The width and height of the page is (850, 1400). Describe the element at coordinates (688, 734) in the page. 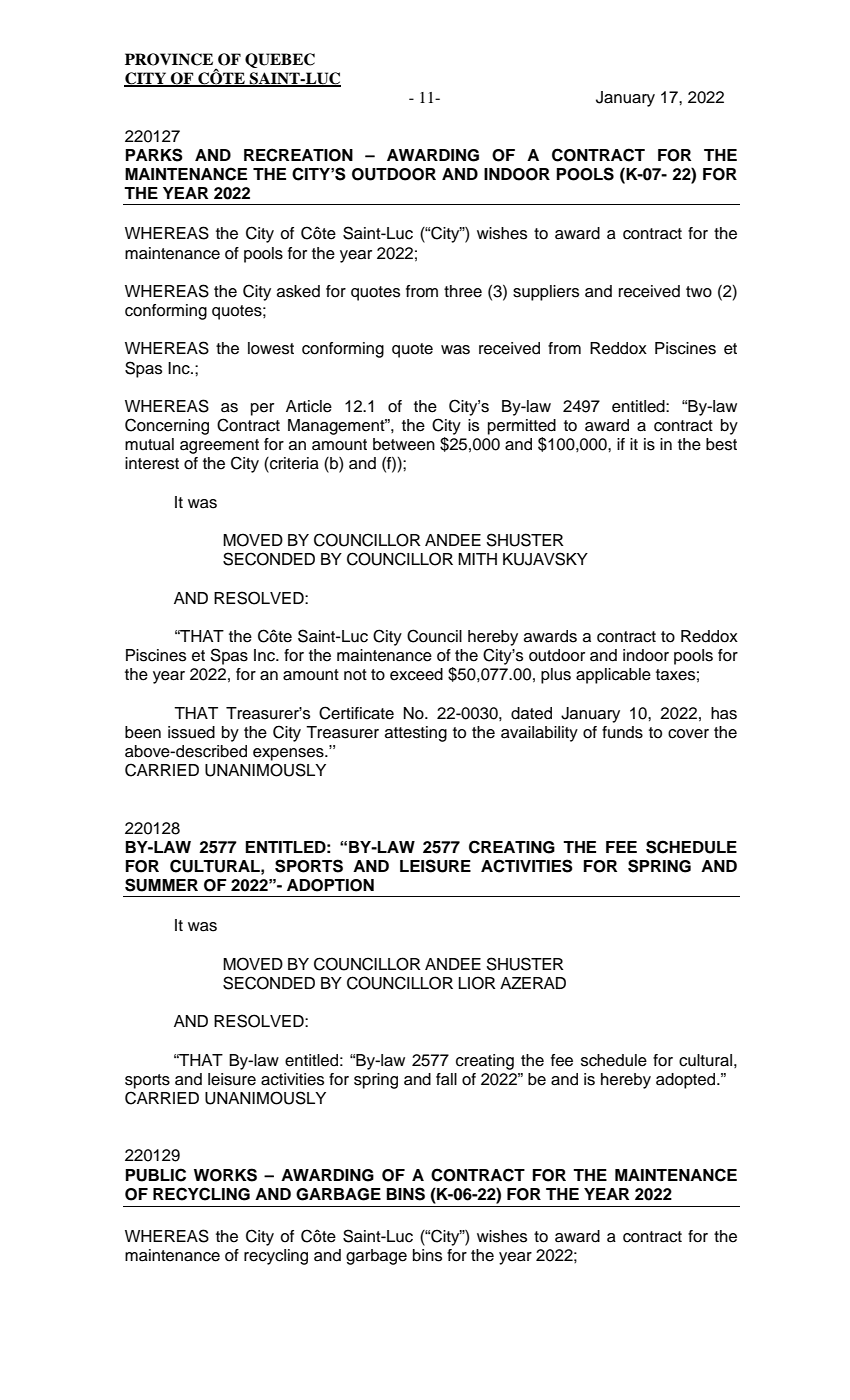

I see `cover` at that location.
